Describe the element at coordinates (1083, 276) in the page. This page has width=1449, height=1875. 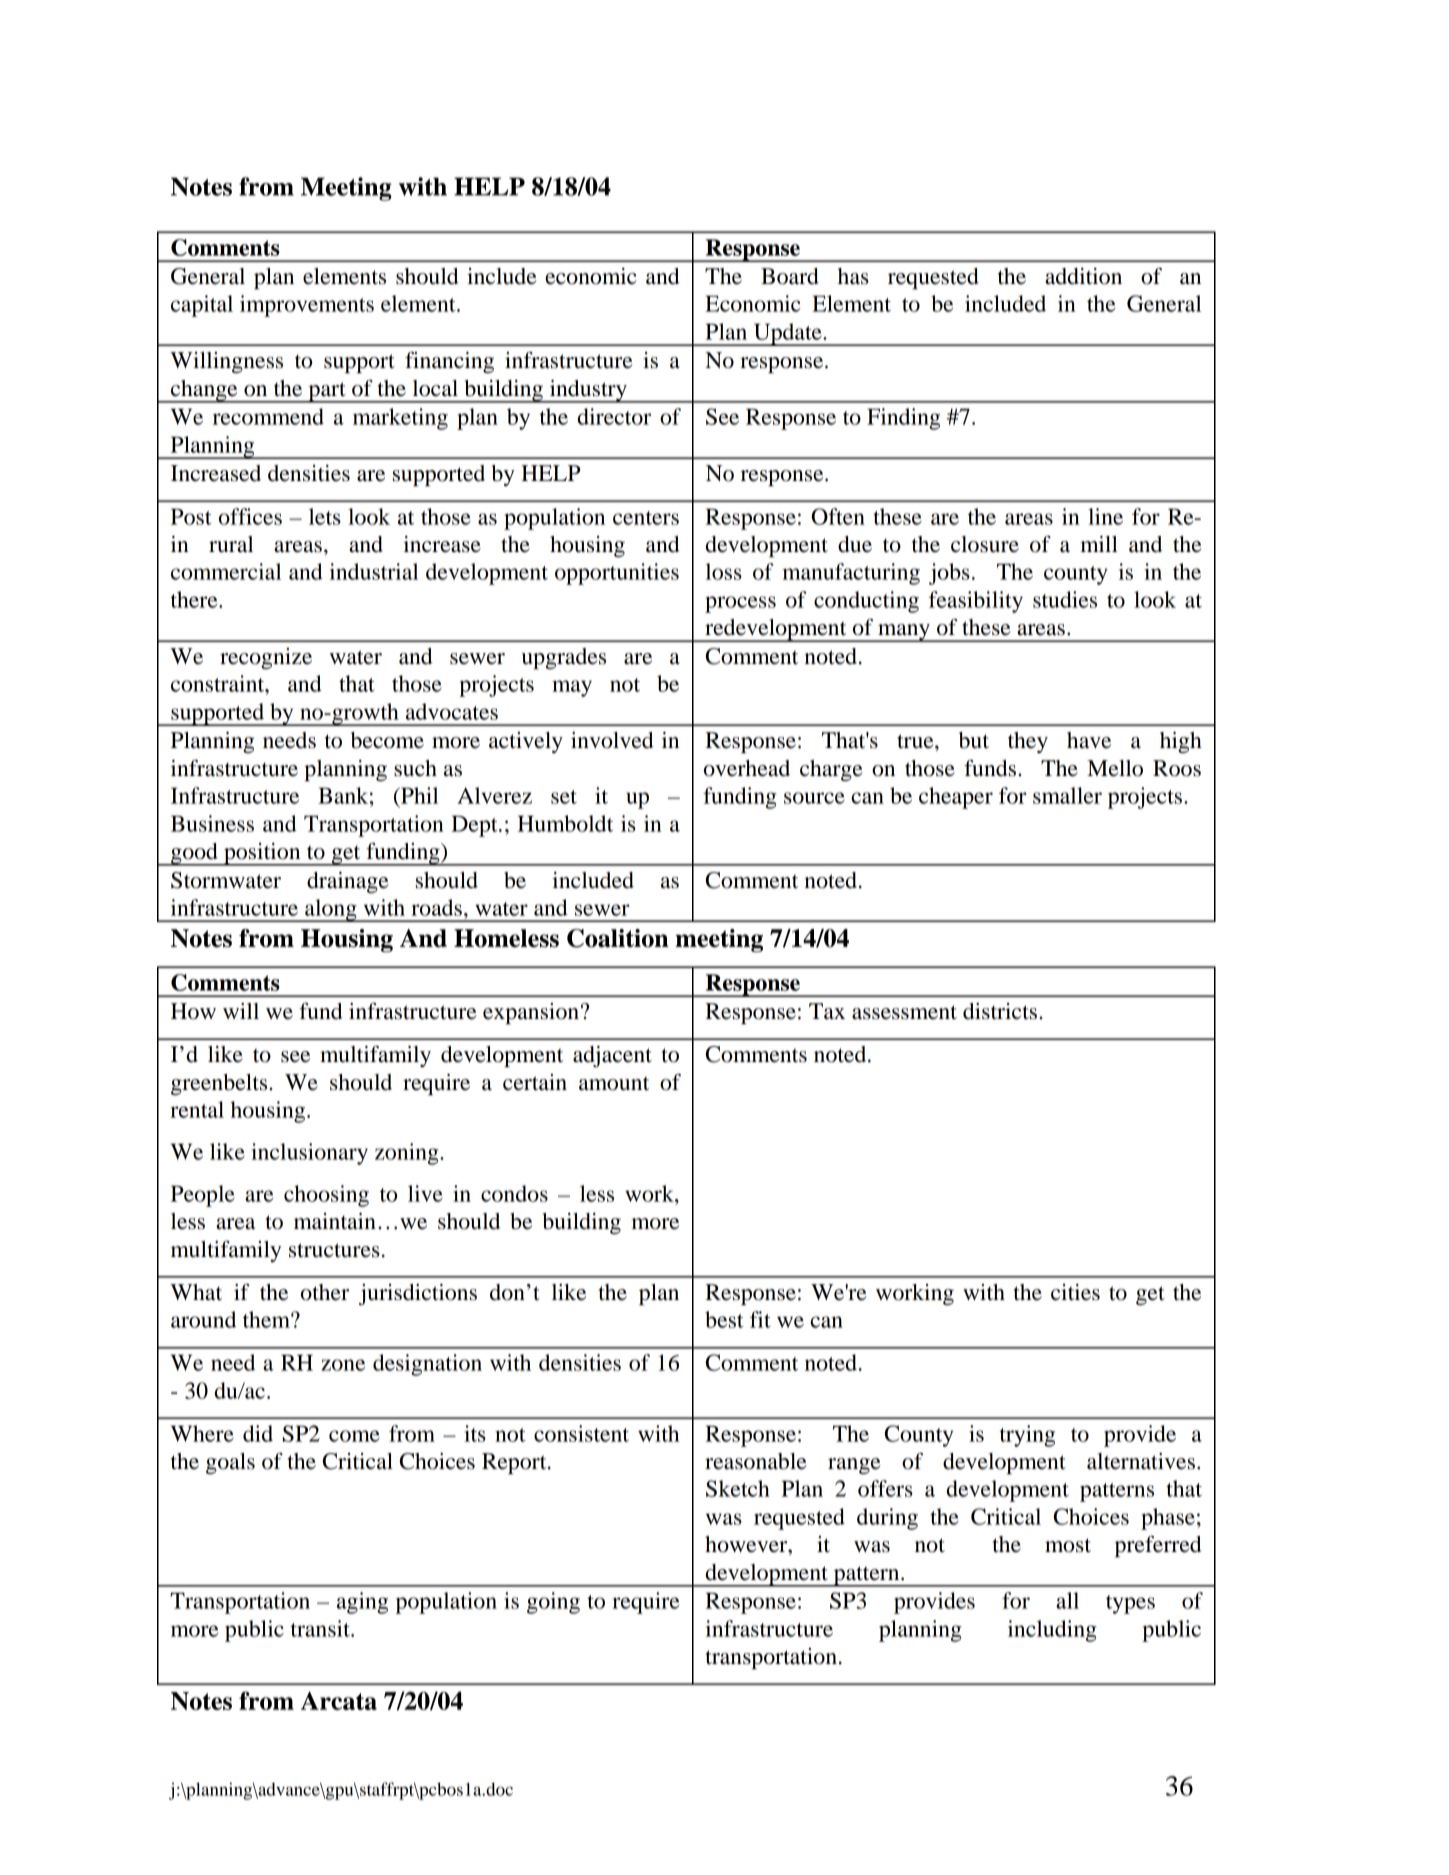
I see `addition` at that location.
